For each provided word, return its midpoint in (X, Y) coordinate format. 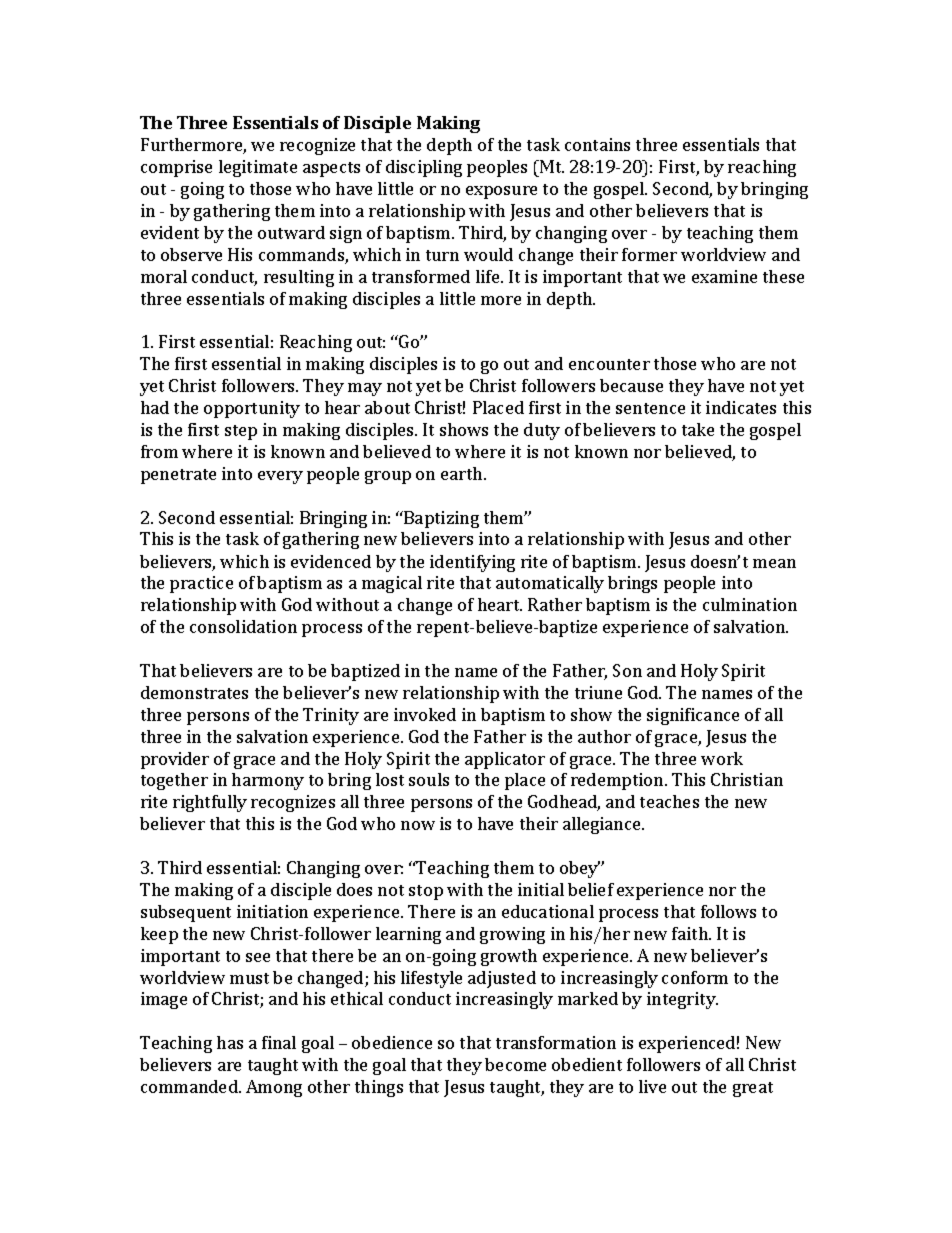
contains (597, 144)
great (753, 1089)
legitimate (258, 168)
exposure (501, 192)
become (515, 1064)
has (230, 1042)
